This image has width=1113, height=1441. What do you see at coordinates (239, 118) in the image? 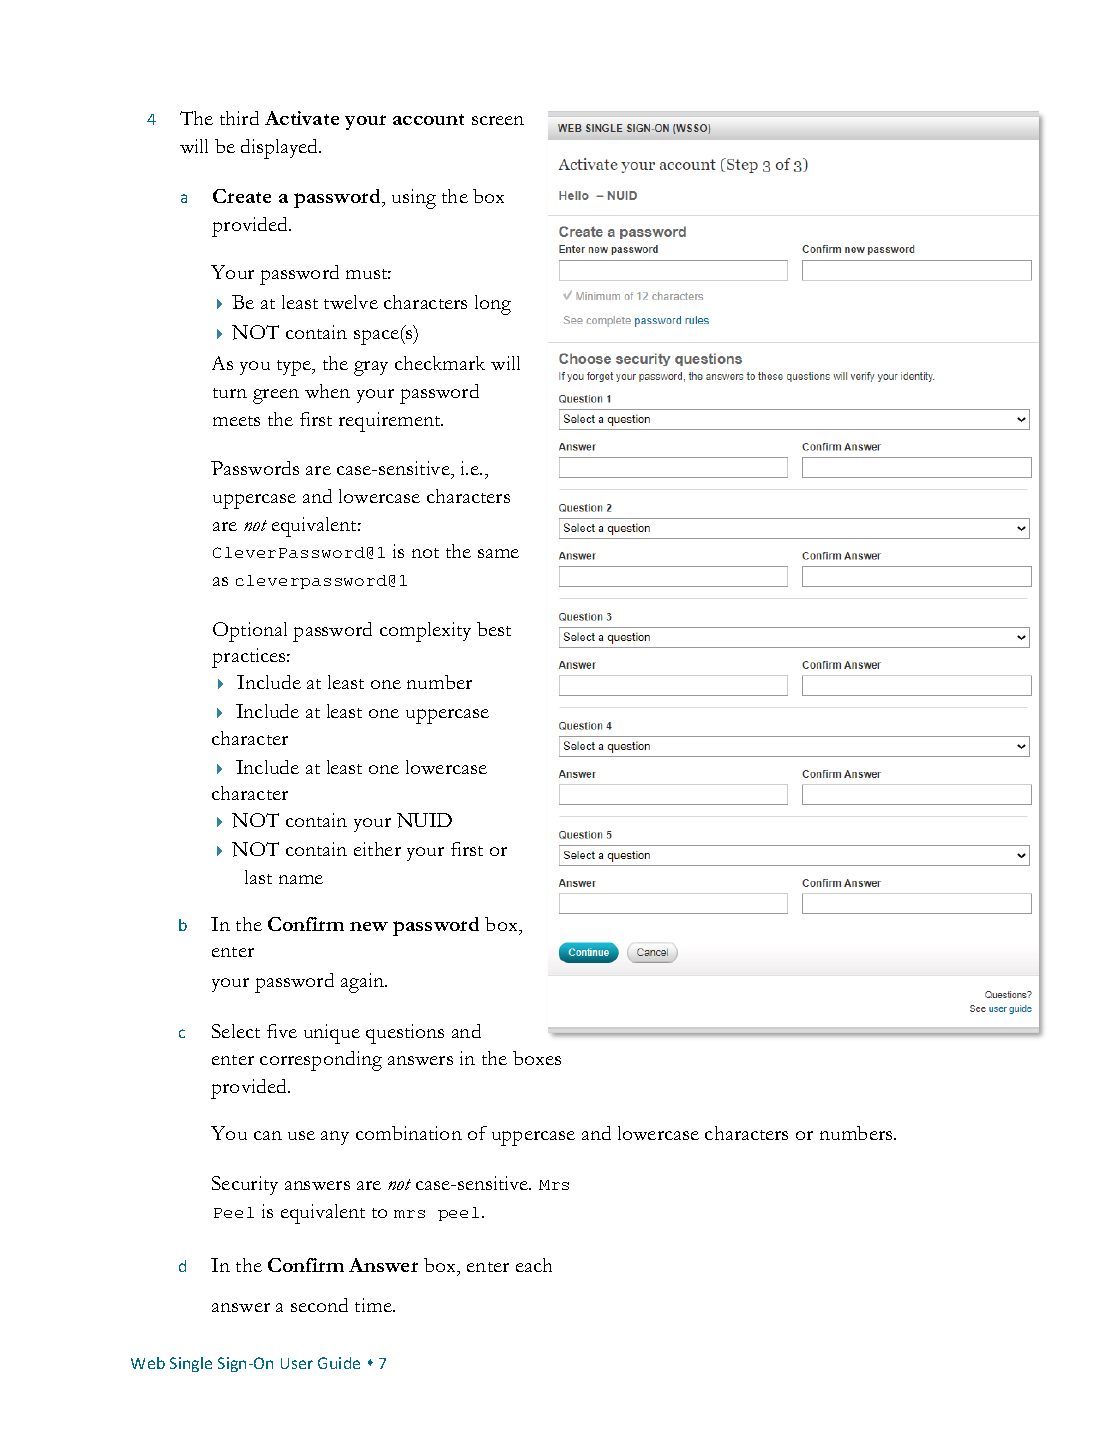
I see `third` at bounding box center [239, 118].
